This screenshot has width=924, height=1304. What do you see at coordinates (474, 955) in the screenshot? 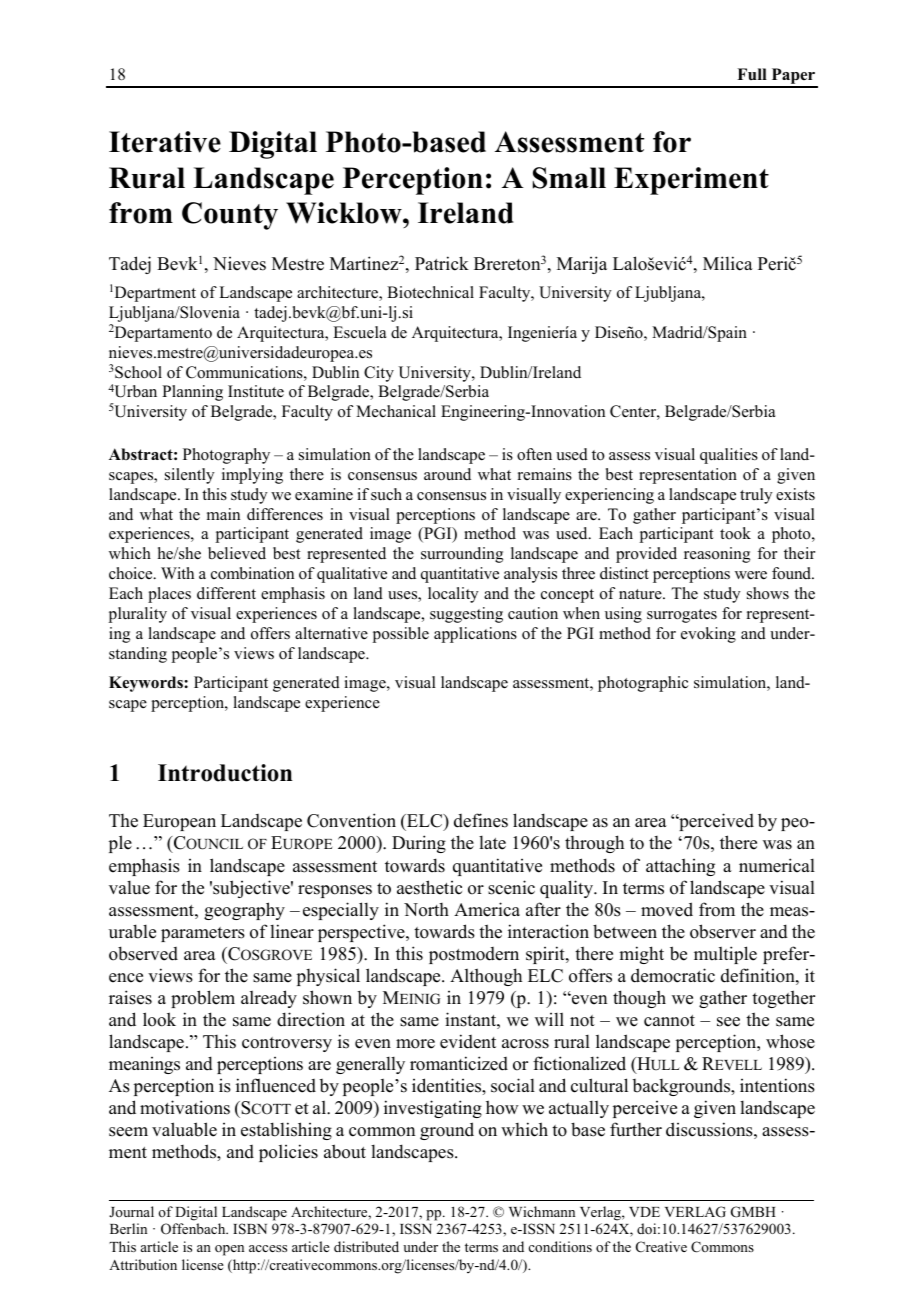
I see `postmodern` at bounding box center [474, 955].
